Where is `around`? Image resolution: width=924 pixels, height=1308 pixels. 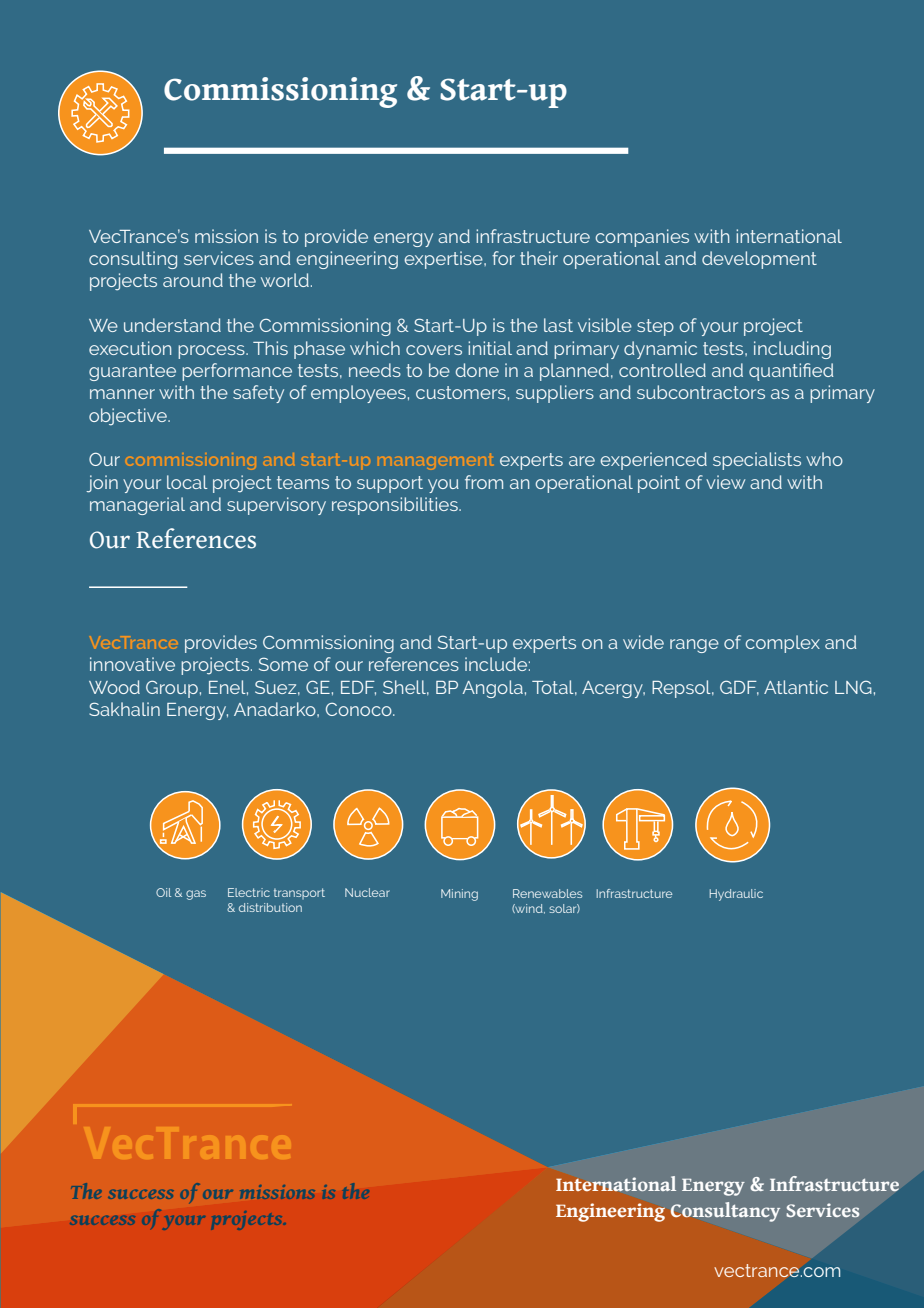
around is located at coordinates (193, 280).
